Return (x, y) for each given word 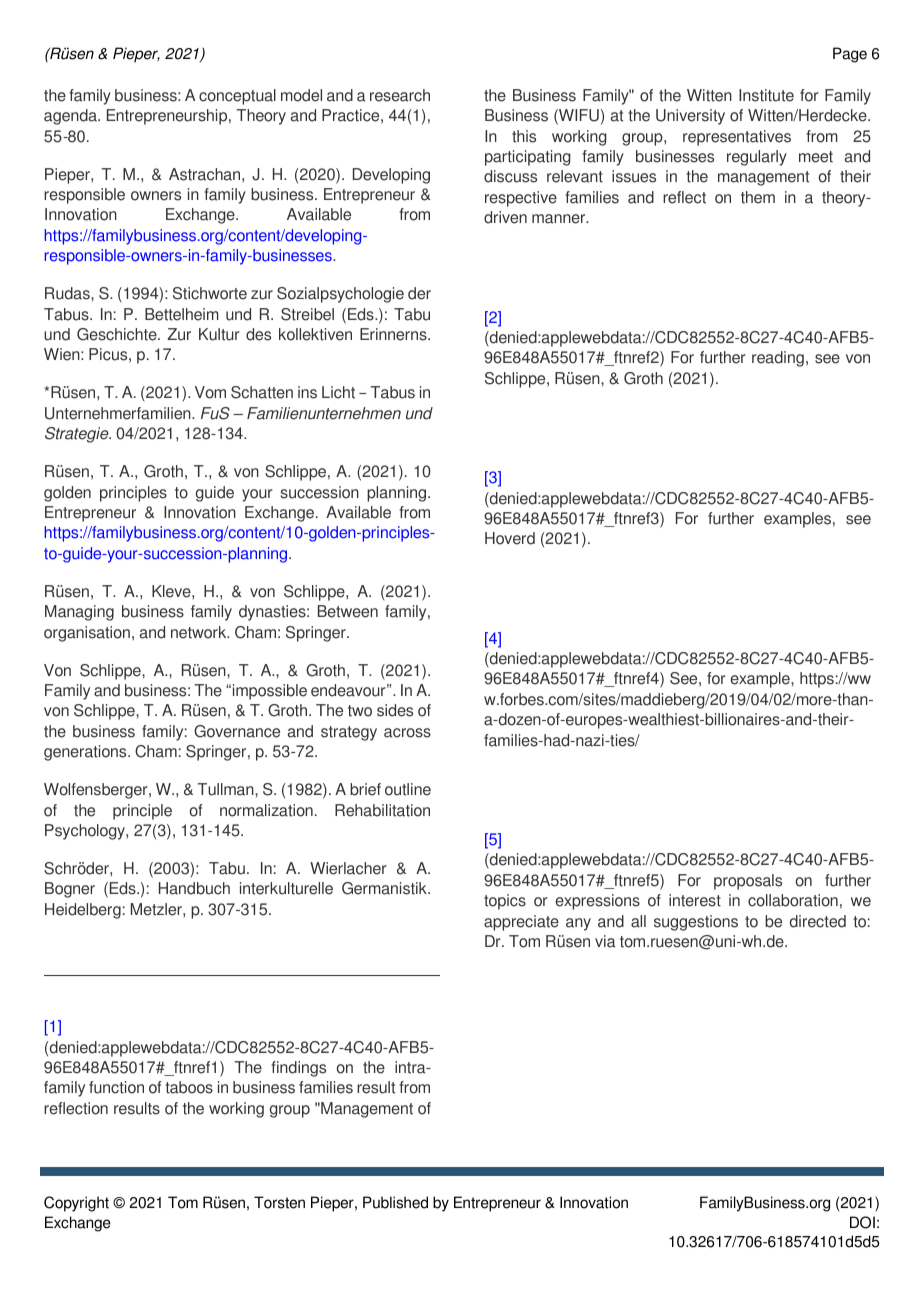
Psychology (86, 832)
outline (408, 789)
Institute (766, 95)
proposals (748, 882)
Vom (210, 392)
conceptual (237, 97)
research (400, 95)
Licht (338, 392)
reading (778, 359)
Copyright (76, 1204)
